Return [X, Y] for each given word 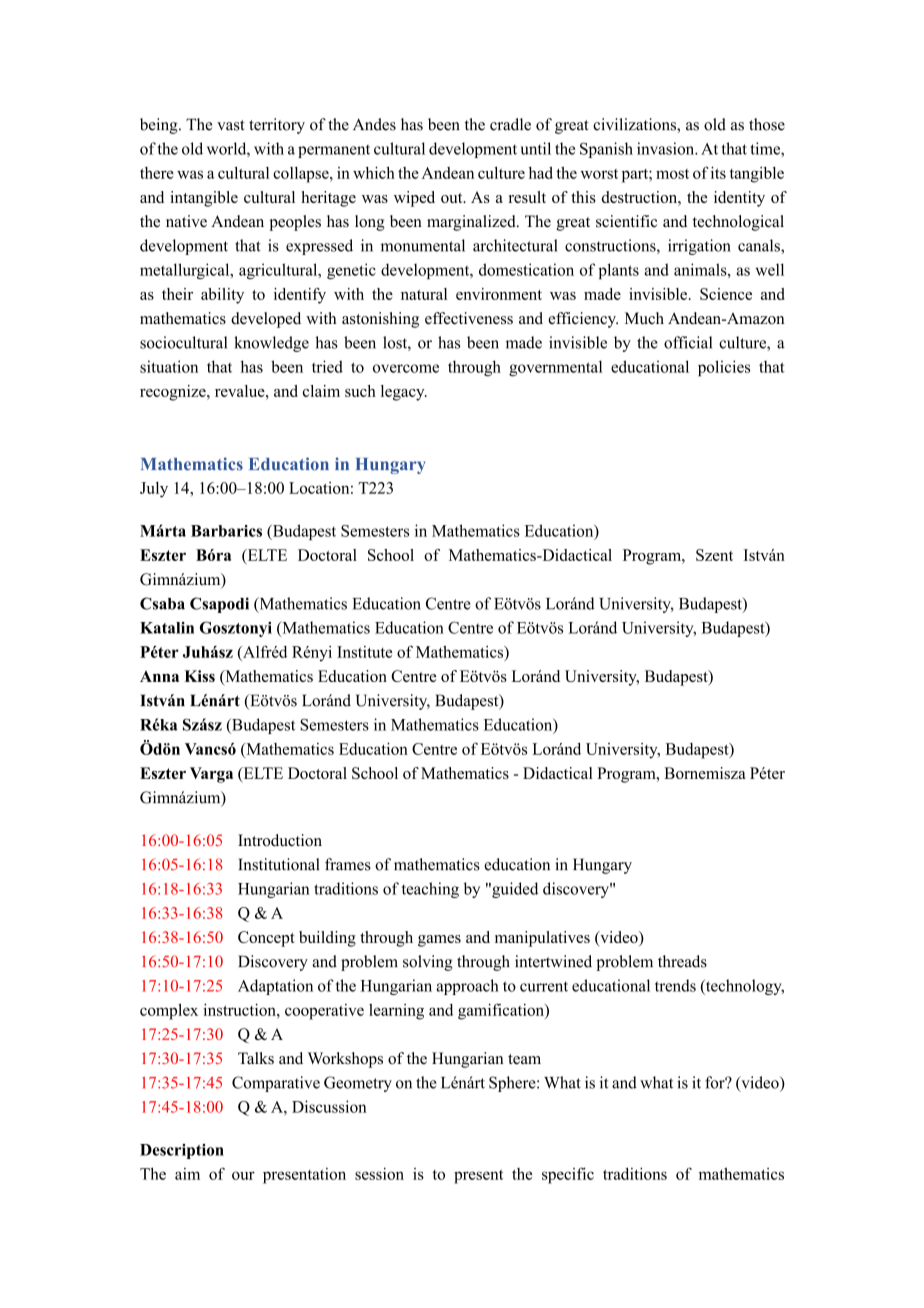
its [718, 172]
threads [682, 961]
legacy [404, 393]
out [453, 198]
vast [231, 125]
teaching [430, 890]
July [154, 490]
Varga [211, 775]
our [243, 1175]
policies [724, 368]
